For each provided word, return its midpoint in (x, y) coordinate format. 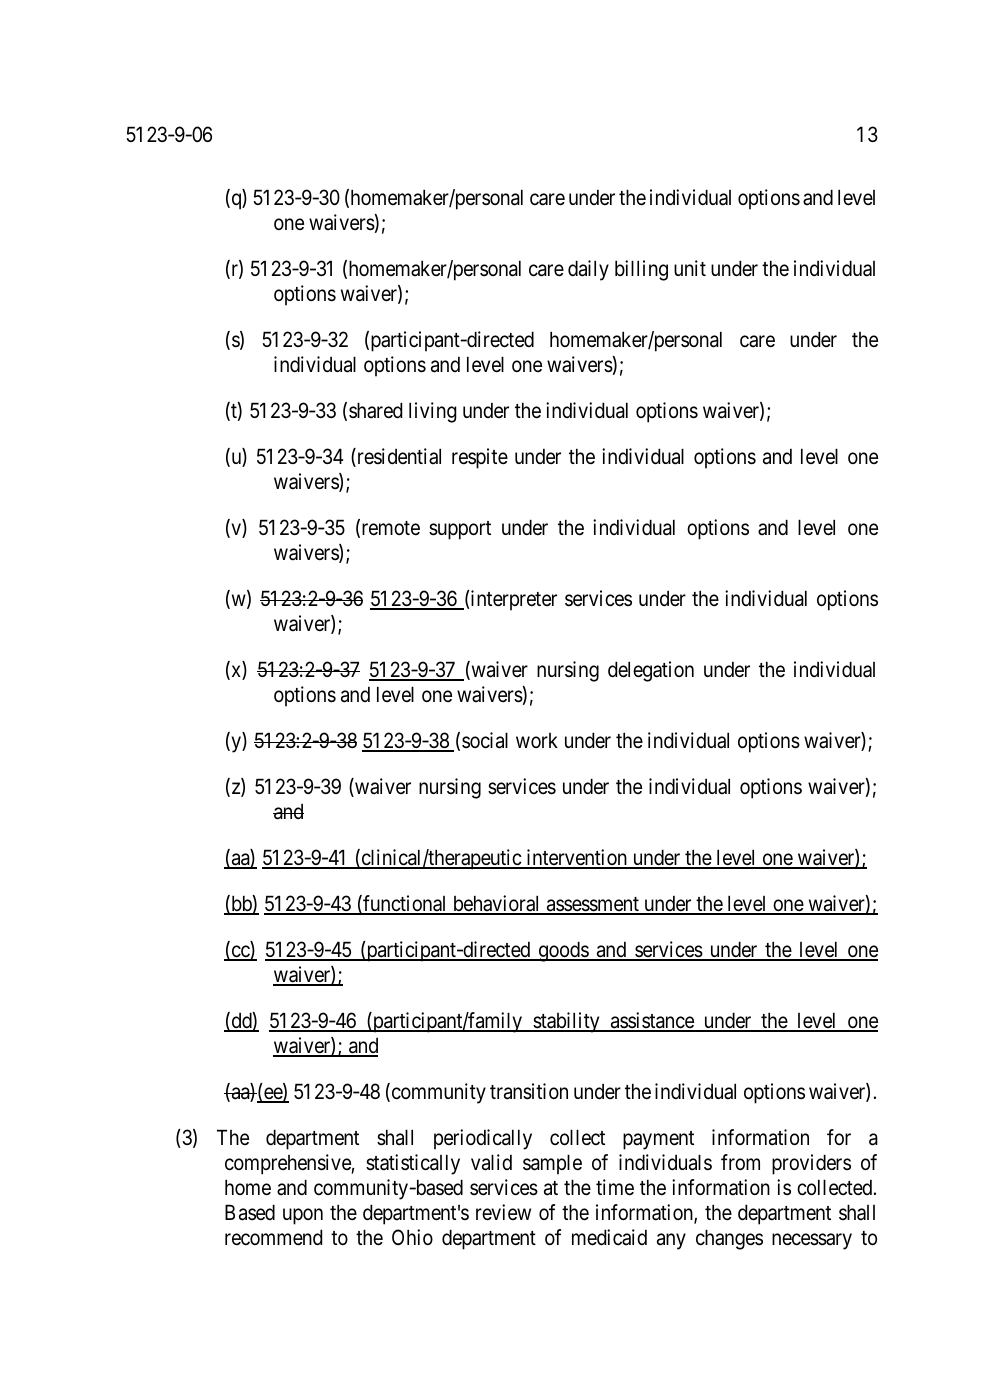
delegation (651, 671)
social (485, 740)
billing (641, 270)
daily (588, 270)
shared (375, 410)
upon (303, 1217)
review (503, 1212)
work (537, 740)
